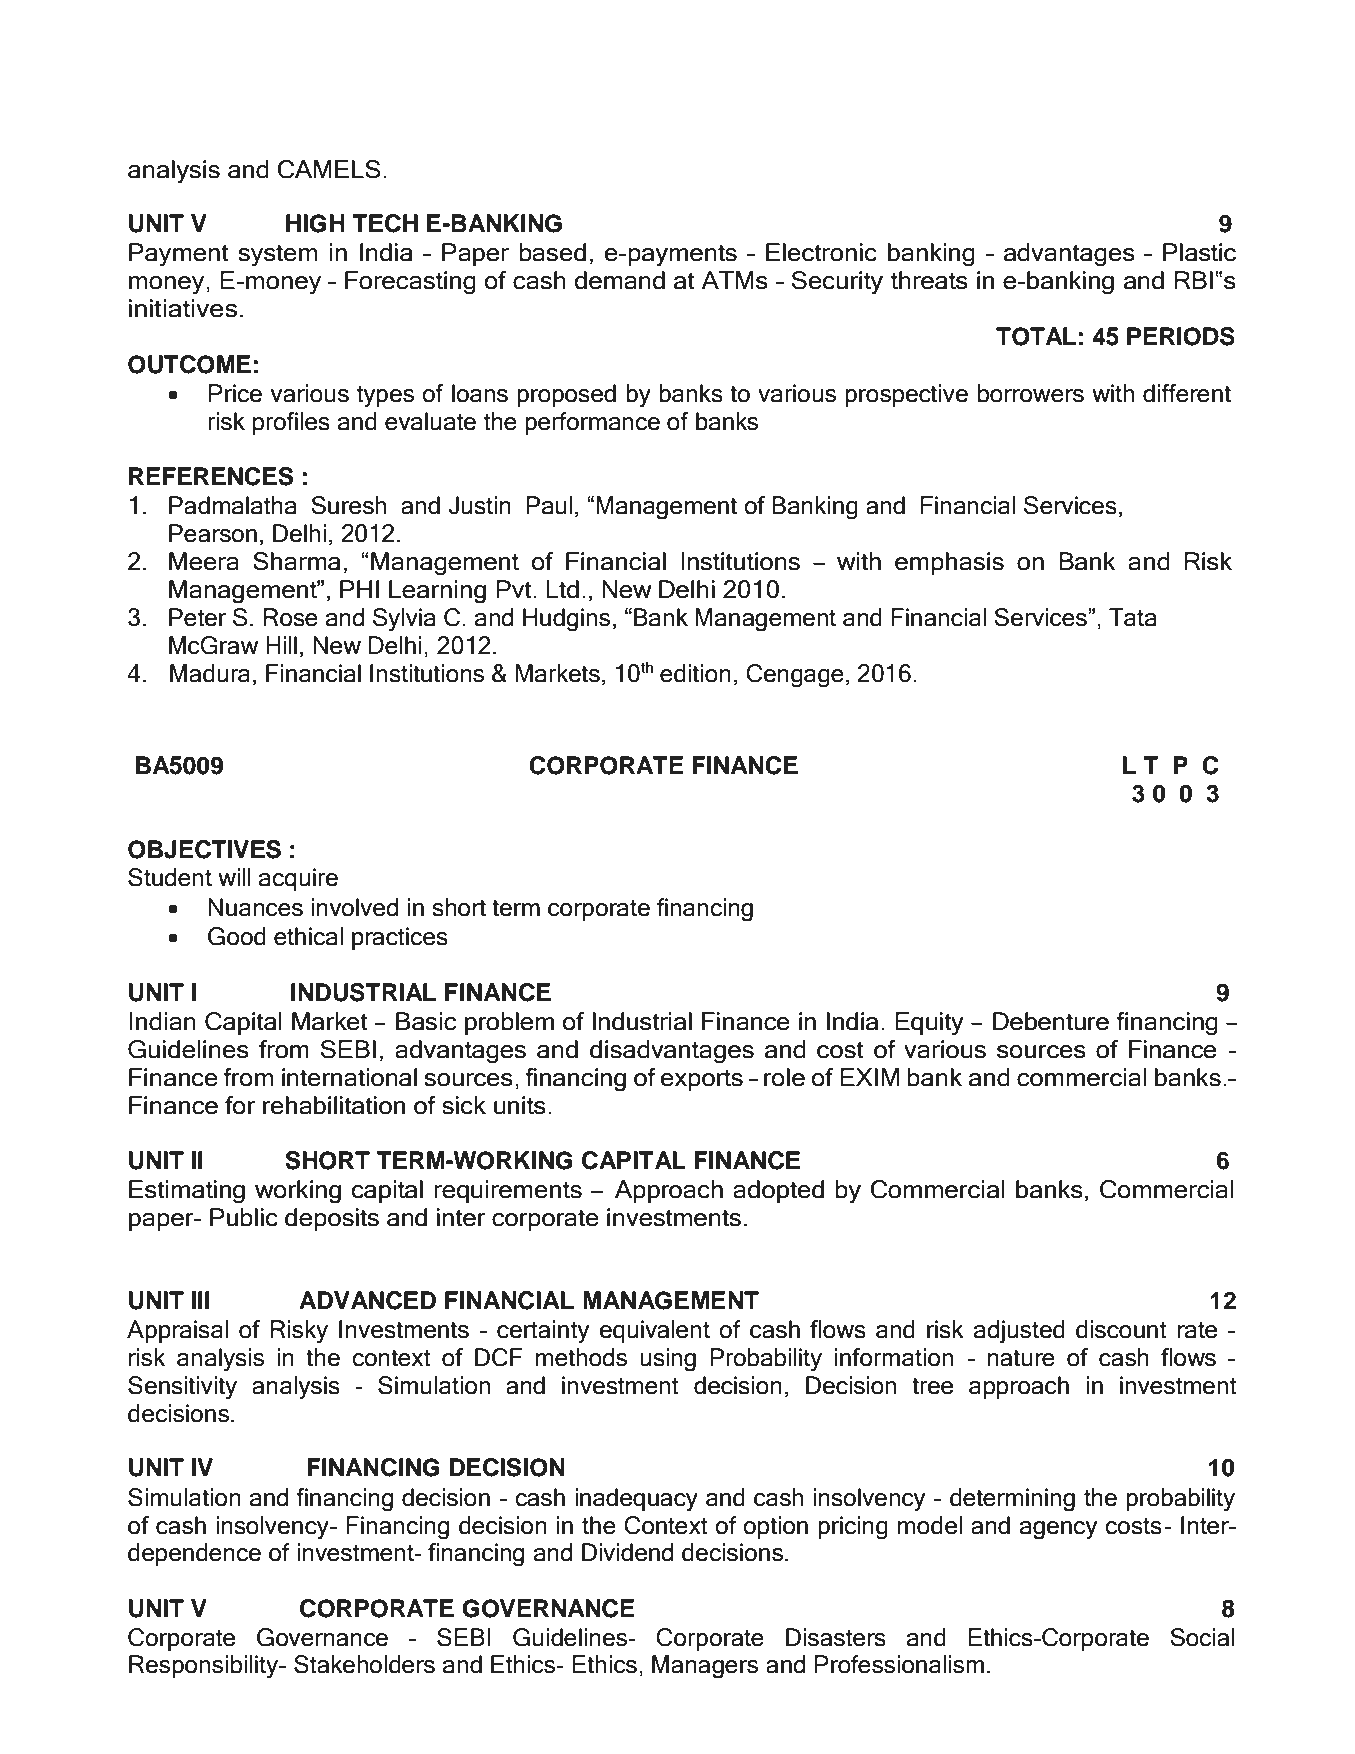 The height and width of the page is (1754, 1355). I want to click on Plastic, so click(1199, 252).
